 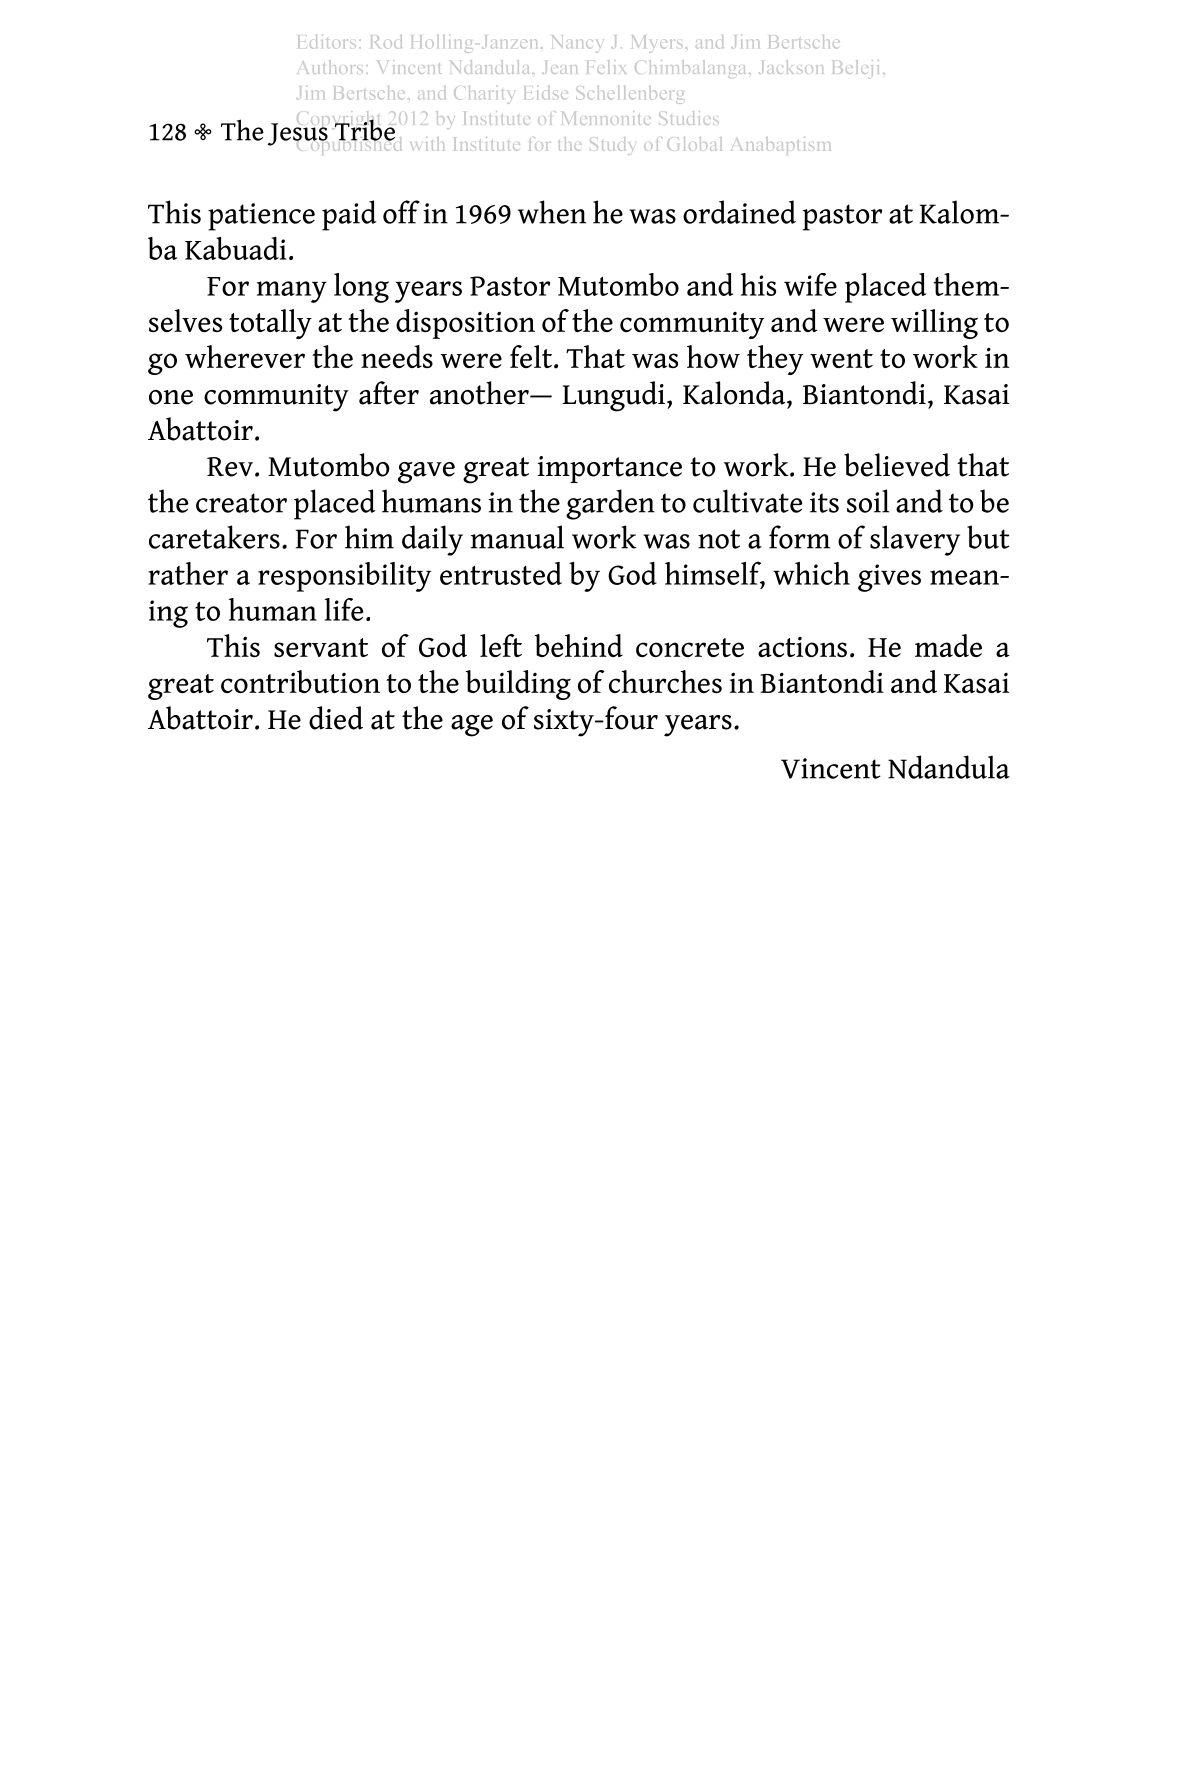 I want to click on Authors, so click(x=330, y=67).
